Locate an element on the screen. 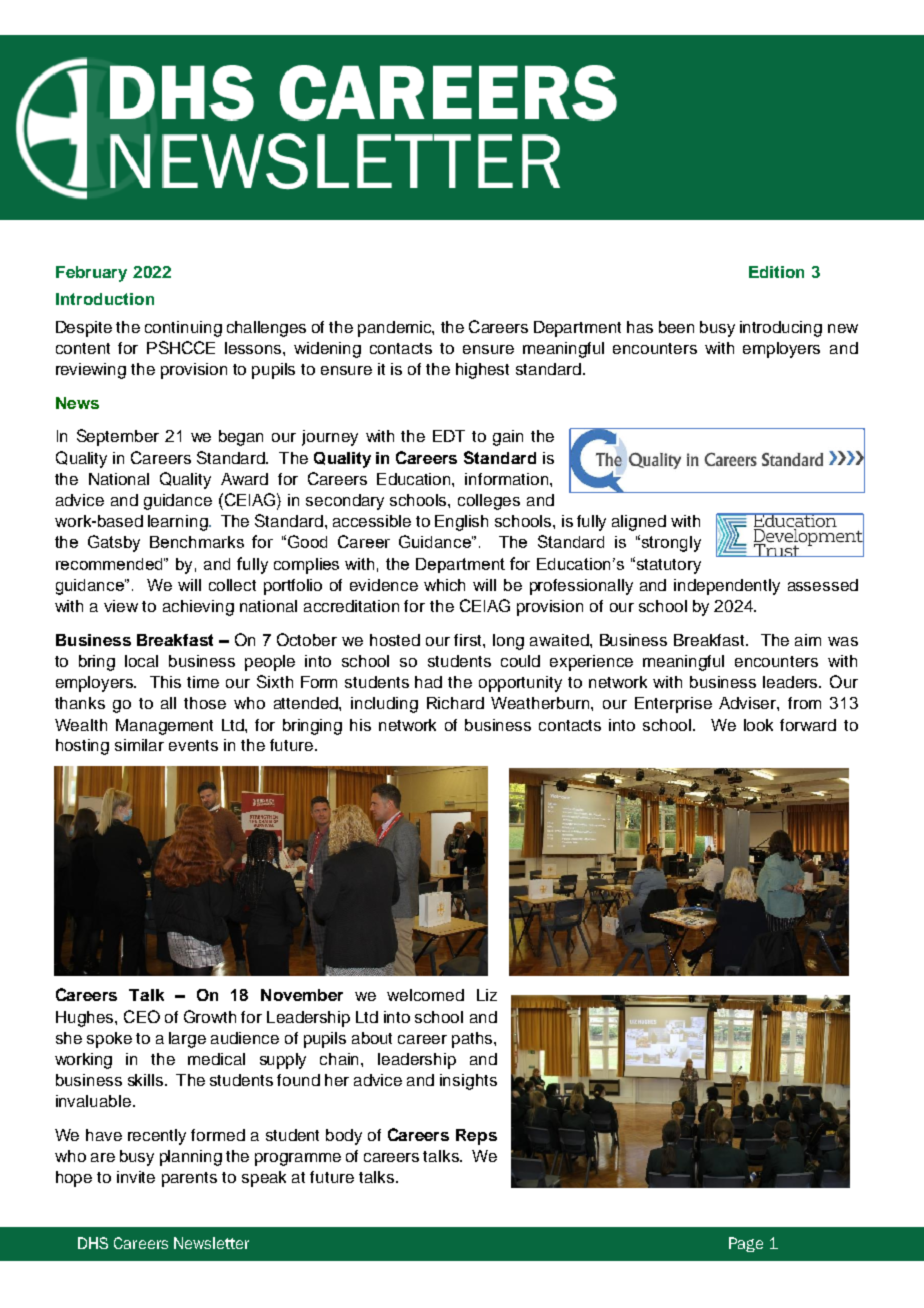 This screenshot has width=924, height=1308. continuing is located at coordinates (183, 329).
